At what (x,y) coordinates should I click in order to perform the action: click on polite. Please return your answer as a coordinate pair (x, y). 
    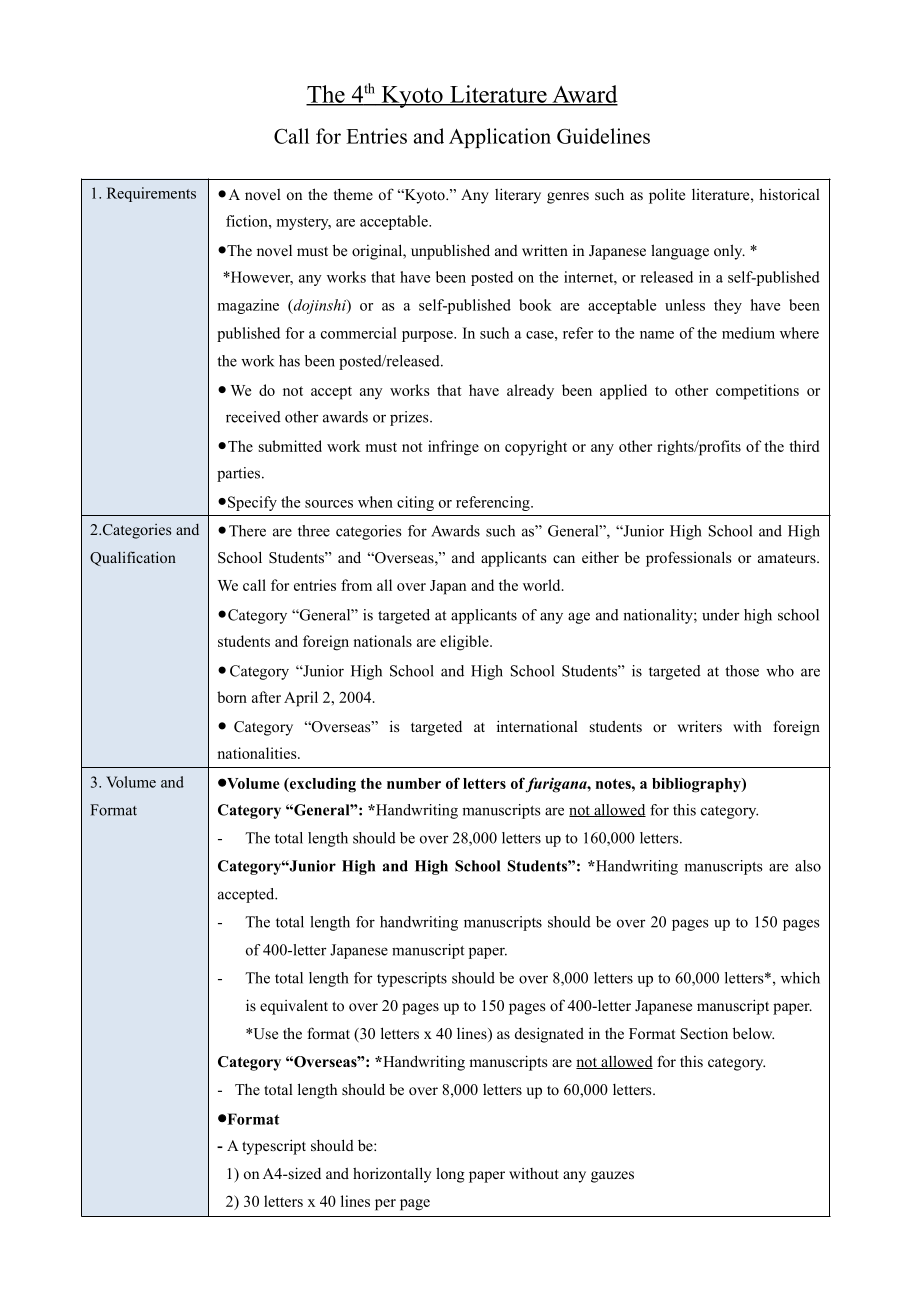
    Looking at the image, I should click on (667, 196).
